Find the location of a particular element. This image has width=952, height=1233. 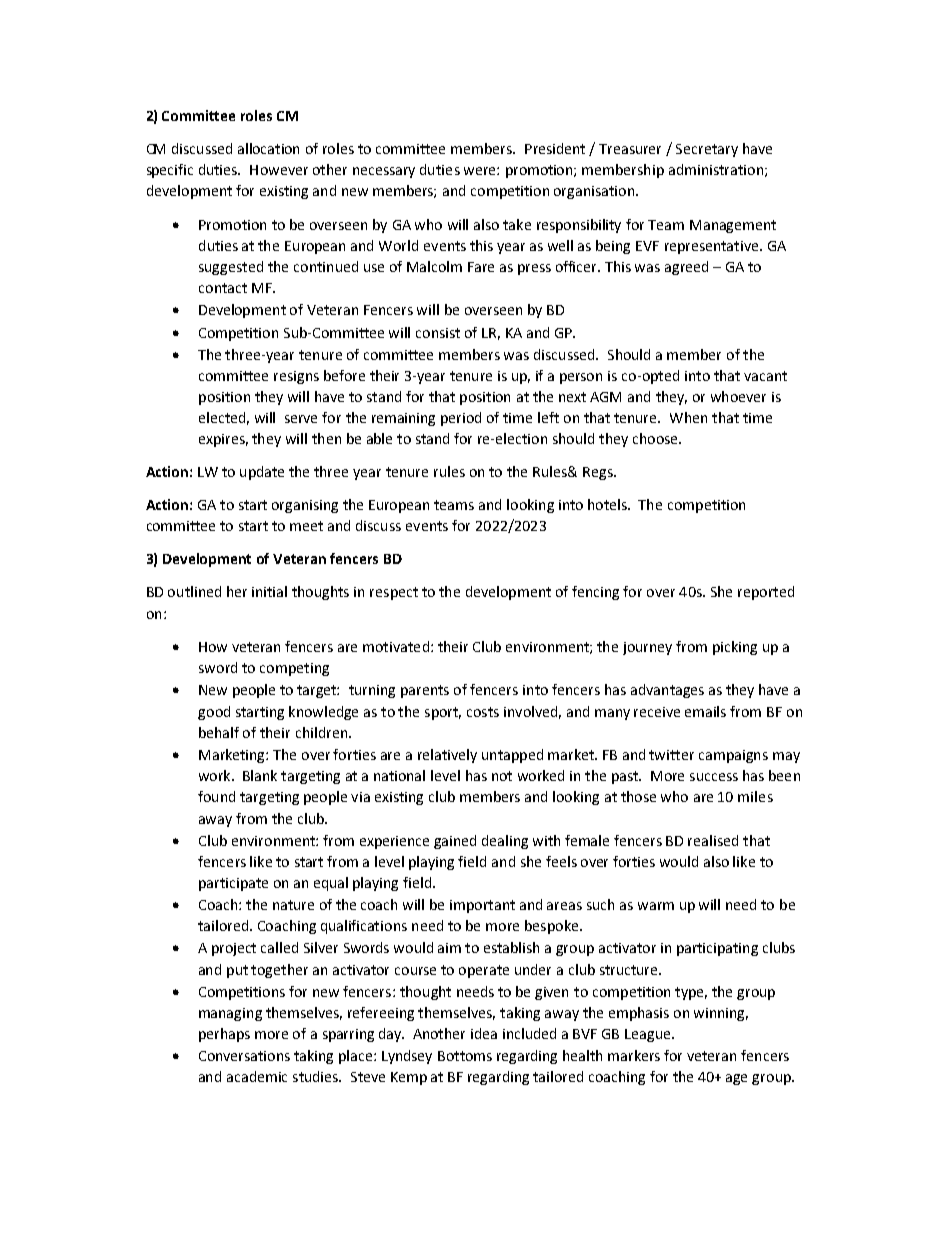

However is located at coordinates (279, 170).
